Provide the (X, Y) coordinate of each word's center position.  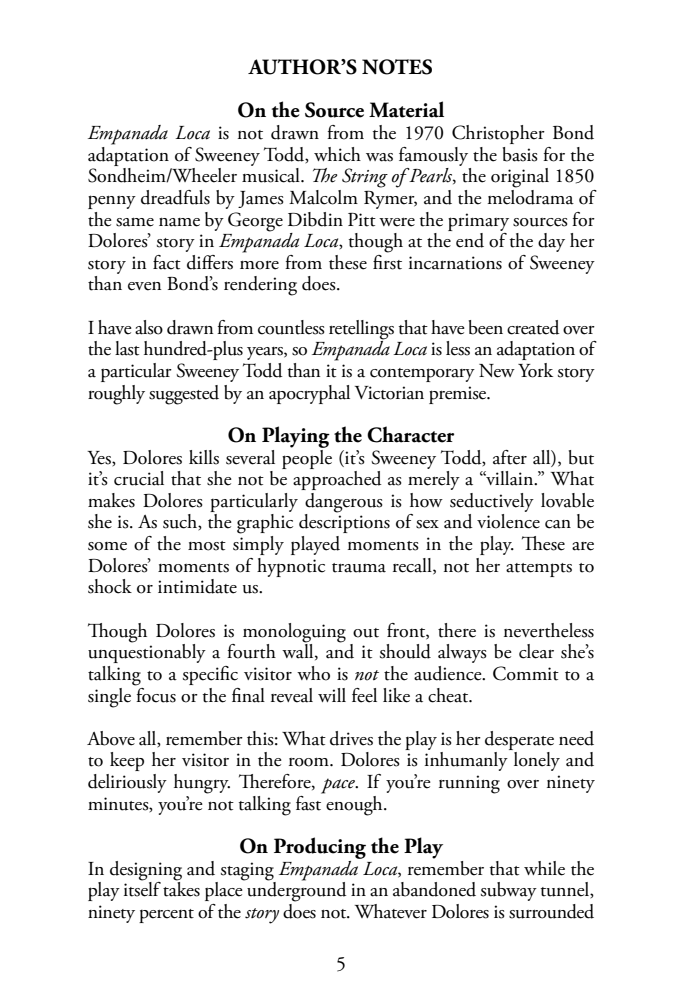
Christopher (498, 134)
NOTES (397, 67)
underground (297, 891)
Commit (526, 673)
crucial (139, 478)
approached (337, 480)
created (533, 327)
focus (155, 694)
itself (142, 888)
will (332, 695)
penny (112, 202)
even (144, 286)
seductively (492, 502)
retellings (361, 331)
